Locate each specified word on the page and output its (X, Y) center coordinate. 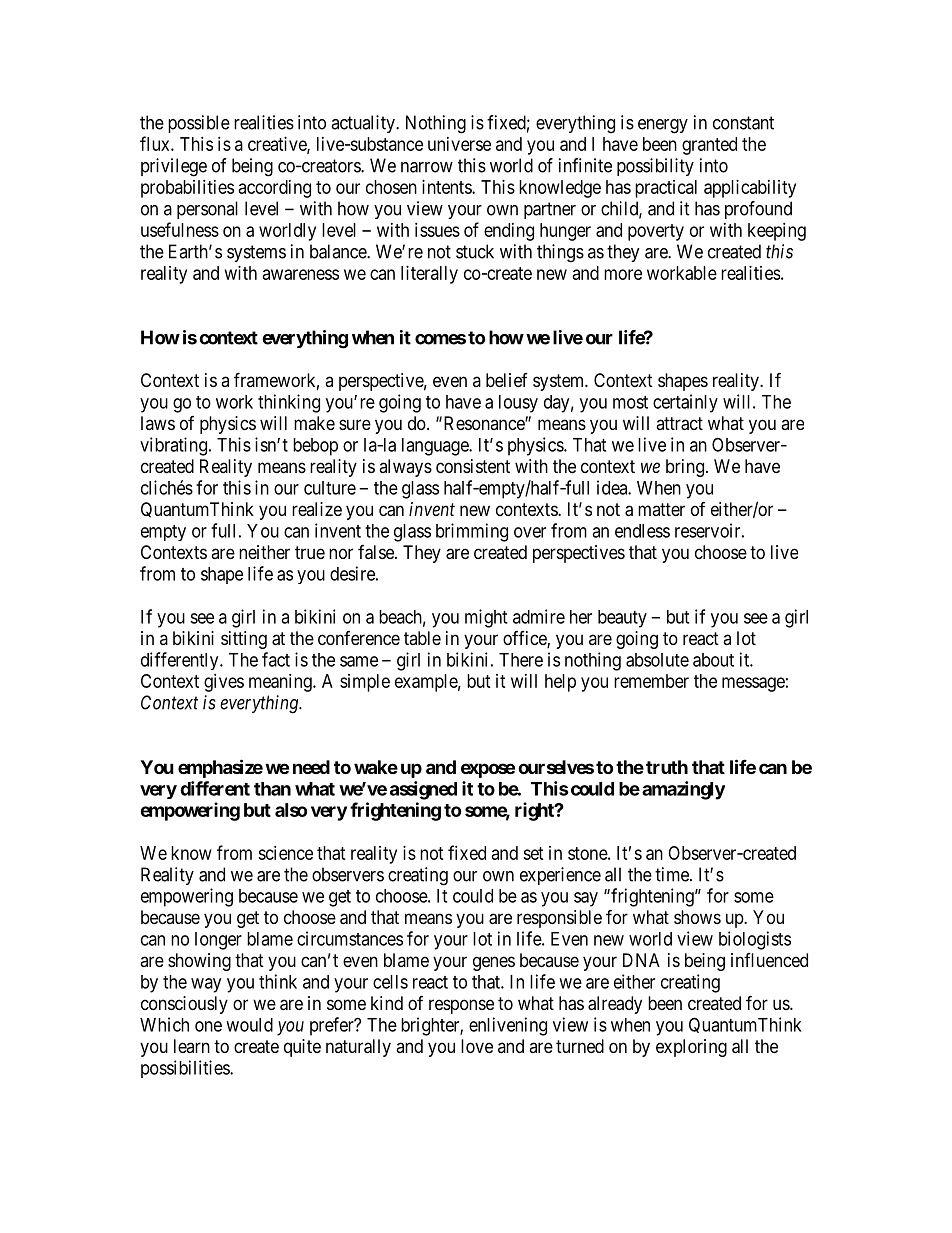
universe (459, 144)
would (249, 1025)
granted (709, 146)
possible (199, 124)
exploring (691, 1048)
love (477, 1046)
